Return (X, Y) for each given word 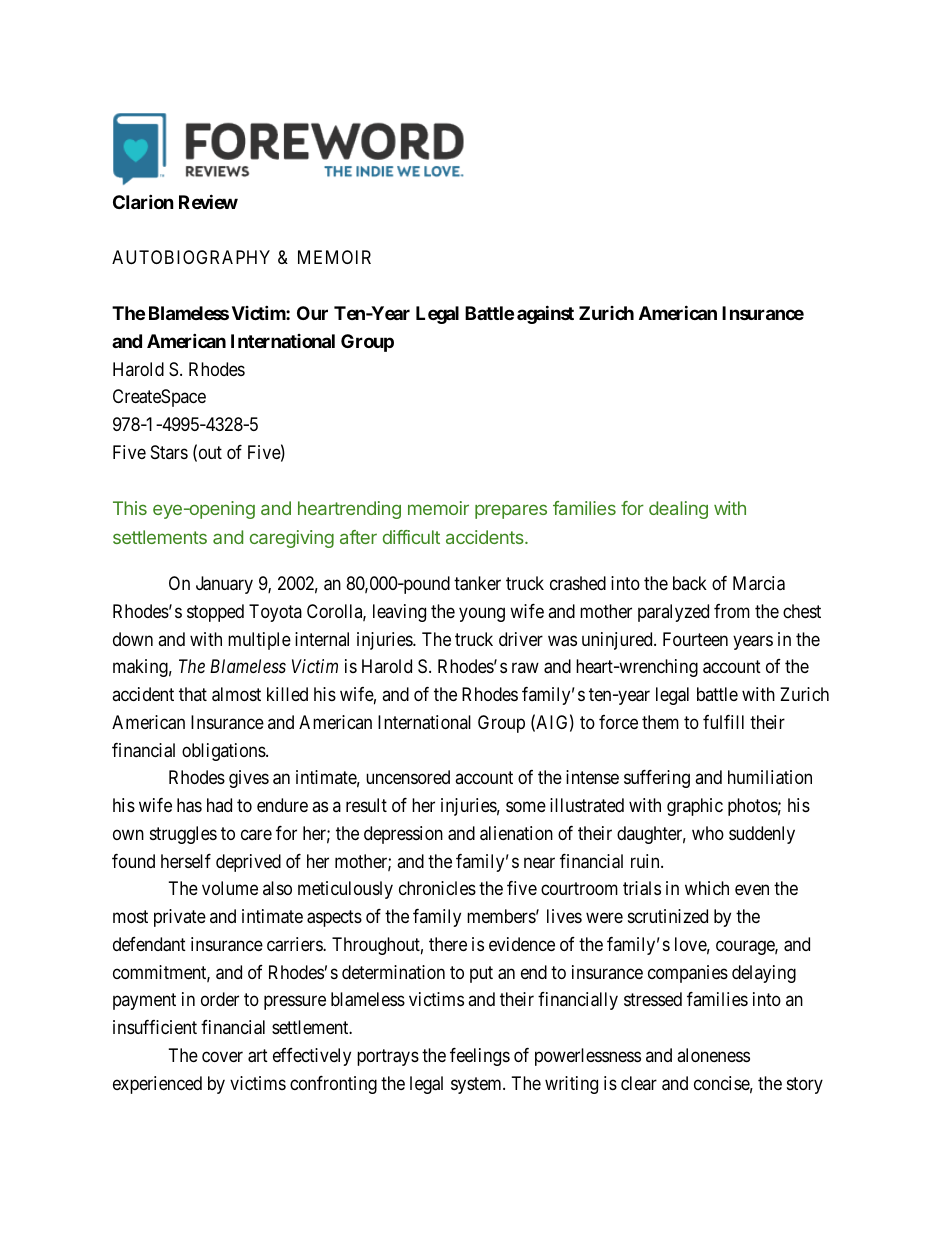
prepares (511, 511)
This (130, 508)
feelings (480, 1057)
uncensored (408, 777)
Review (208, 201)
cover (222, 1056)
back (690, 583)
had (219, 805)
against (545, 314)
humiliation (770, 777)
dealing (678, 510)
